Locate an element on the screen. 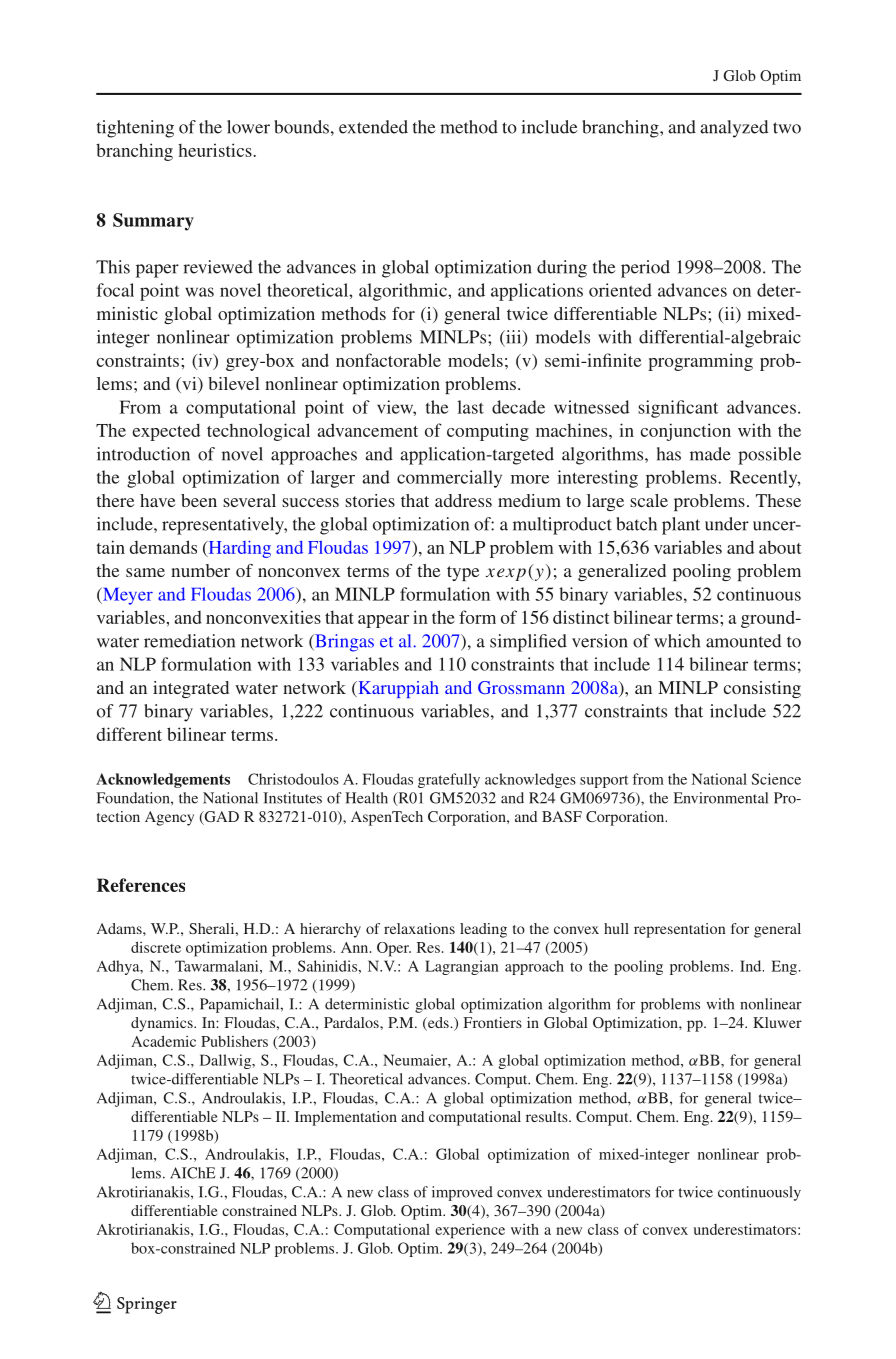 This screenshot has width=896, height=1359. Environmental is located at coordinates (720, 798).
